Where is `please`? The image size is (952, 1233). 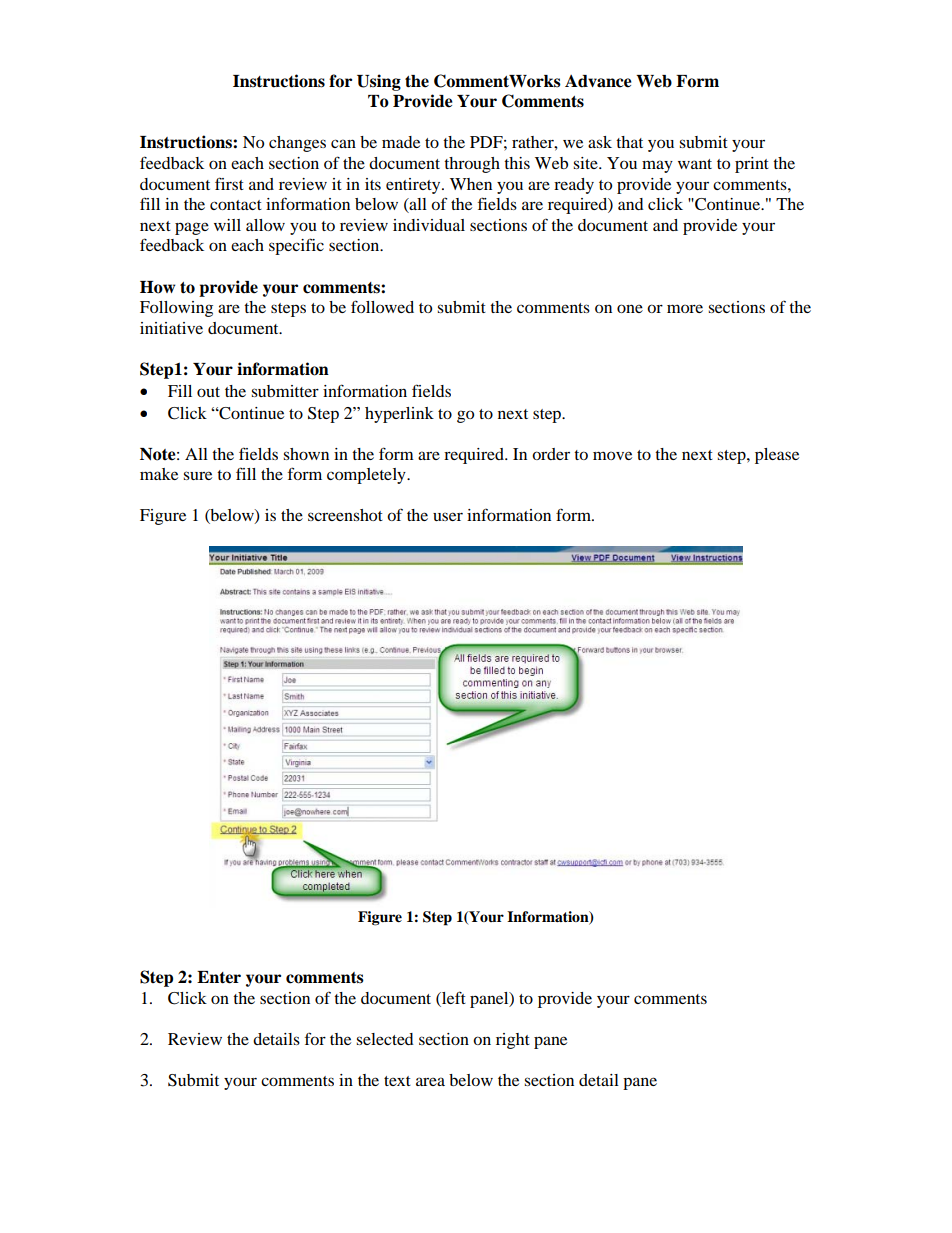 please is located at coordinates (777, 456).
